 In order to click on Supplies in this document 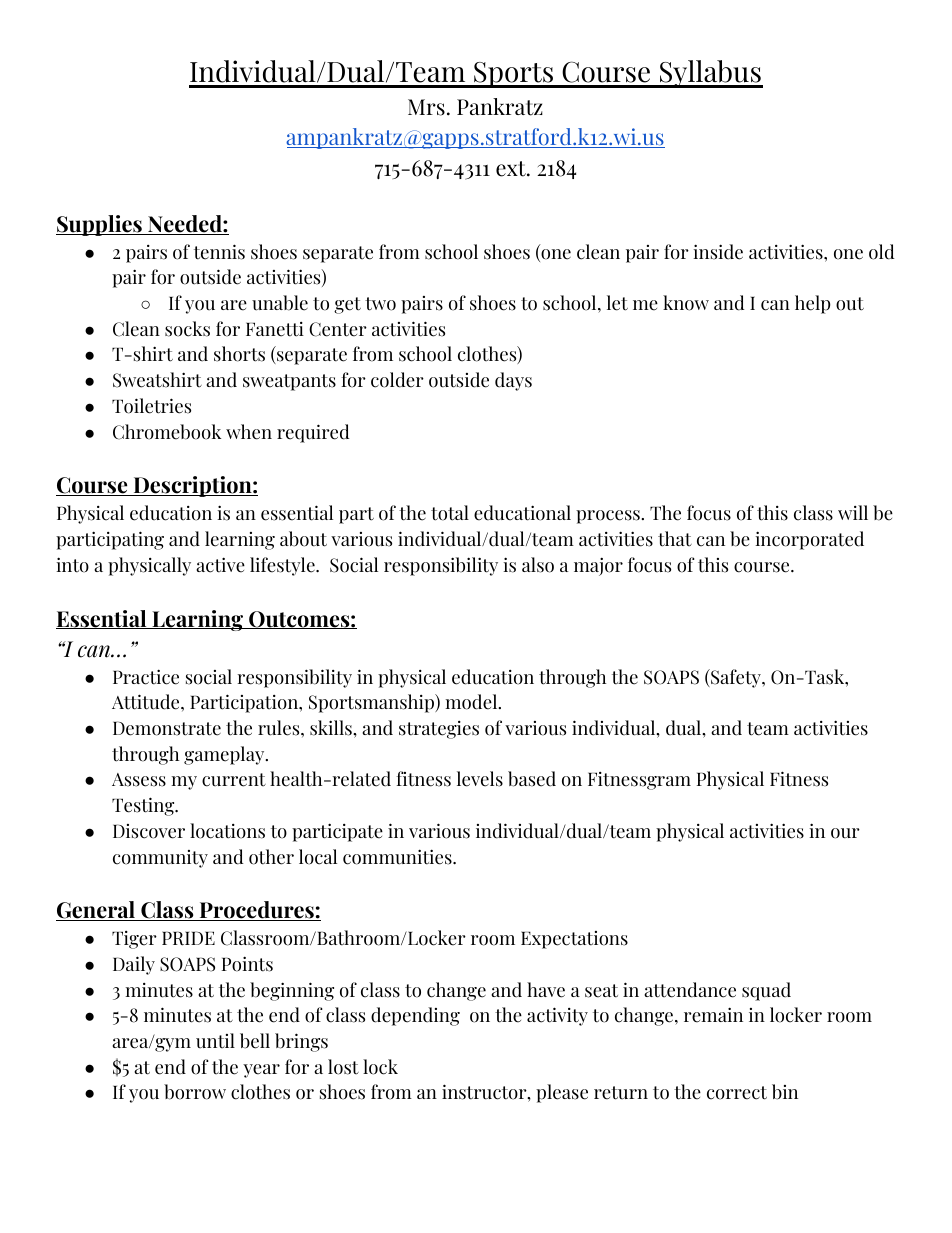, I will do `click(100, 225)`.
